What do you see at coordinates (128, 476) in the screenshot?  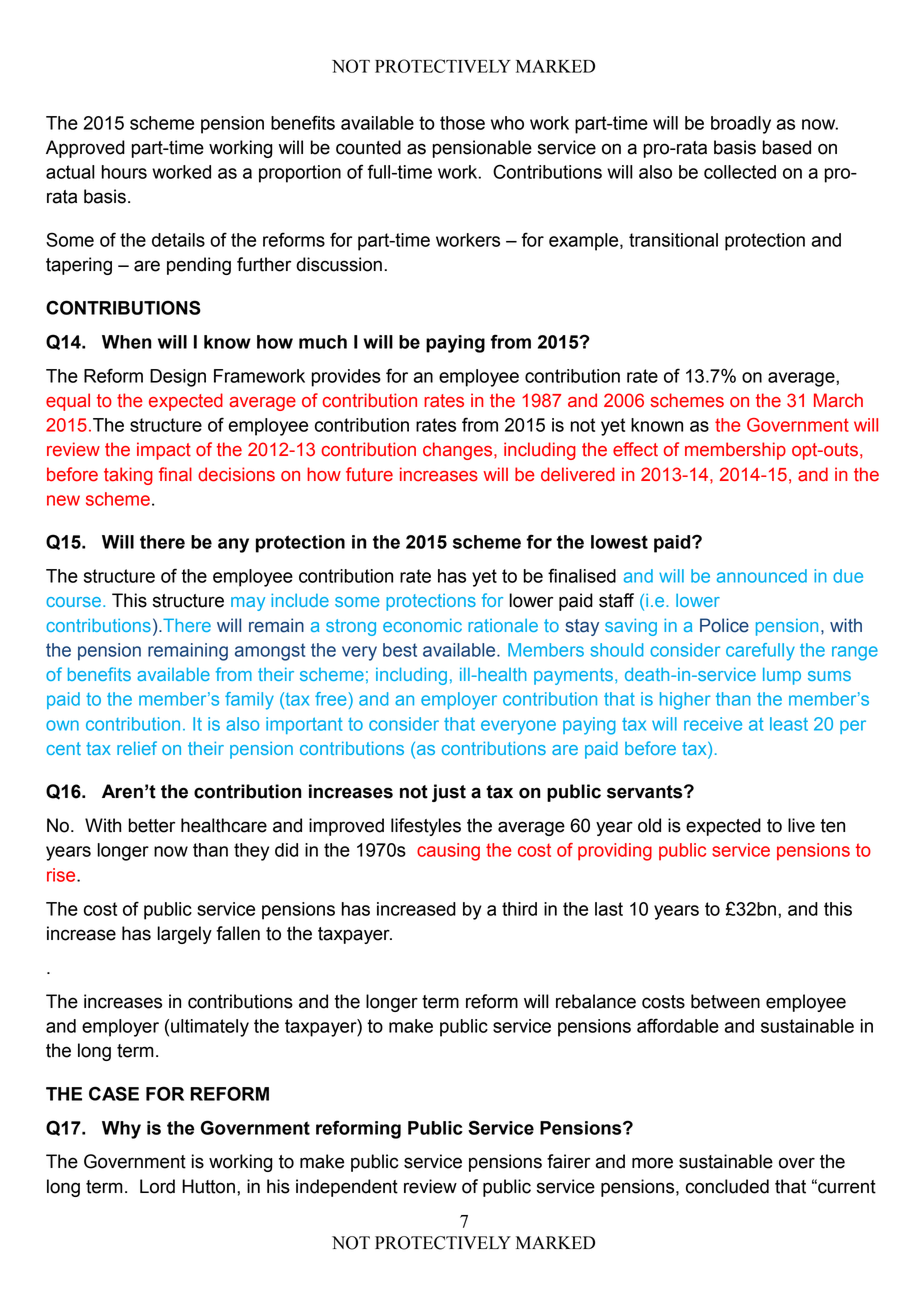 I see `taking` at bounding box center [128, 476].
